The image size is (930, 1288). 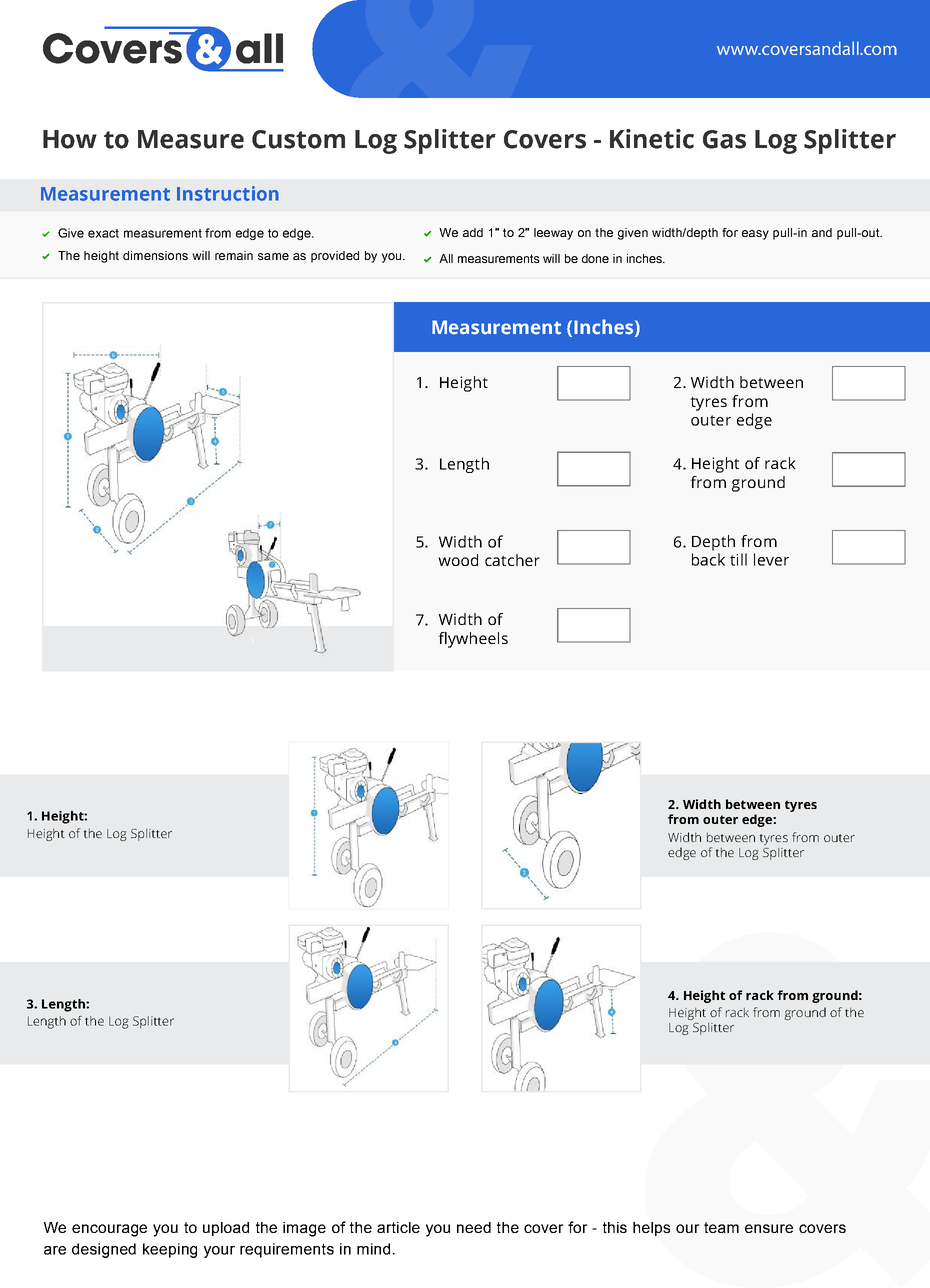 What do you see at coordinates (458, 560) in the screenshot?
I see `wood` at bounding box center [458, 560].
